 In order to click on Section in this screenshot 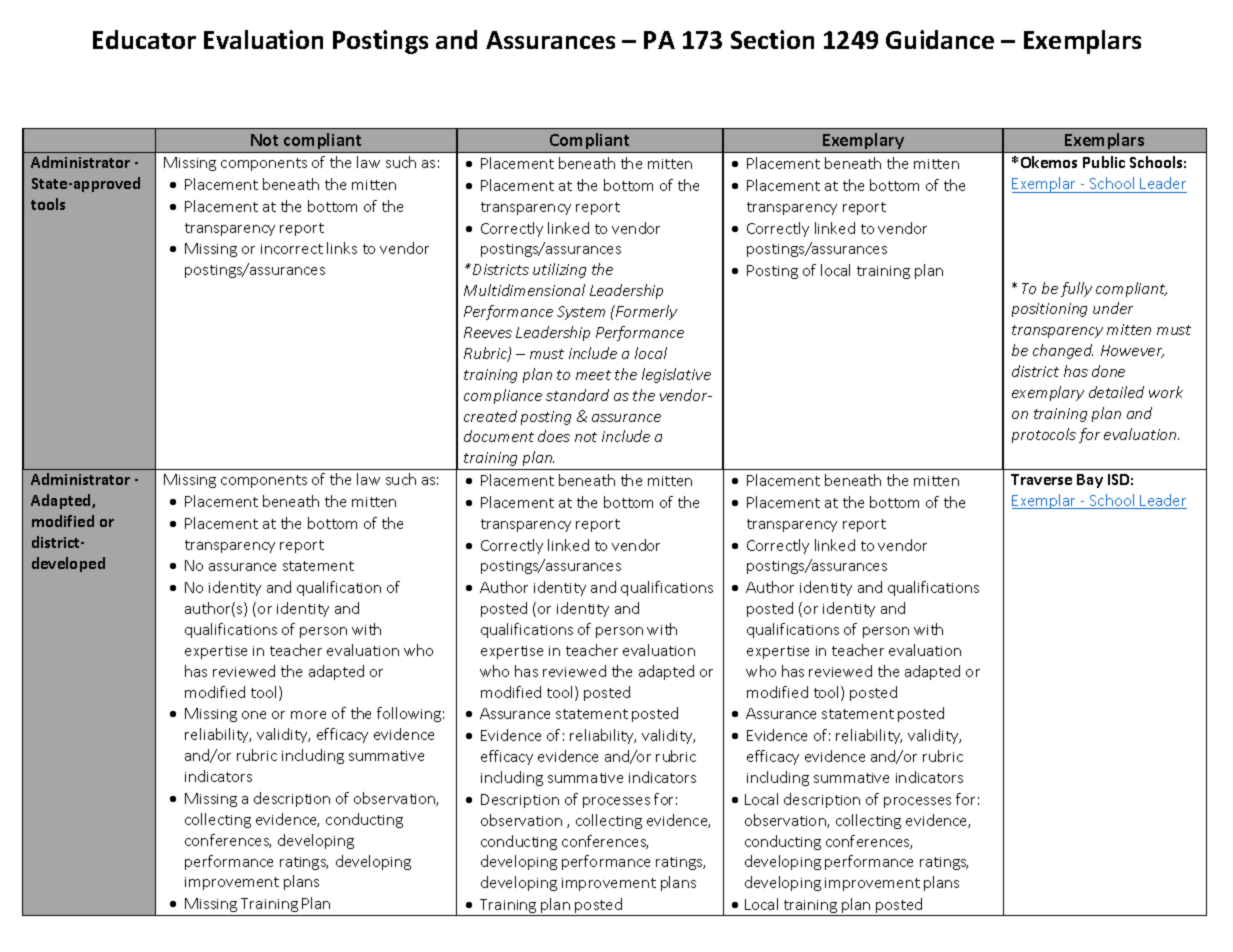, I will do `click(772, 39)`.
